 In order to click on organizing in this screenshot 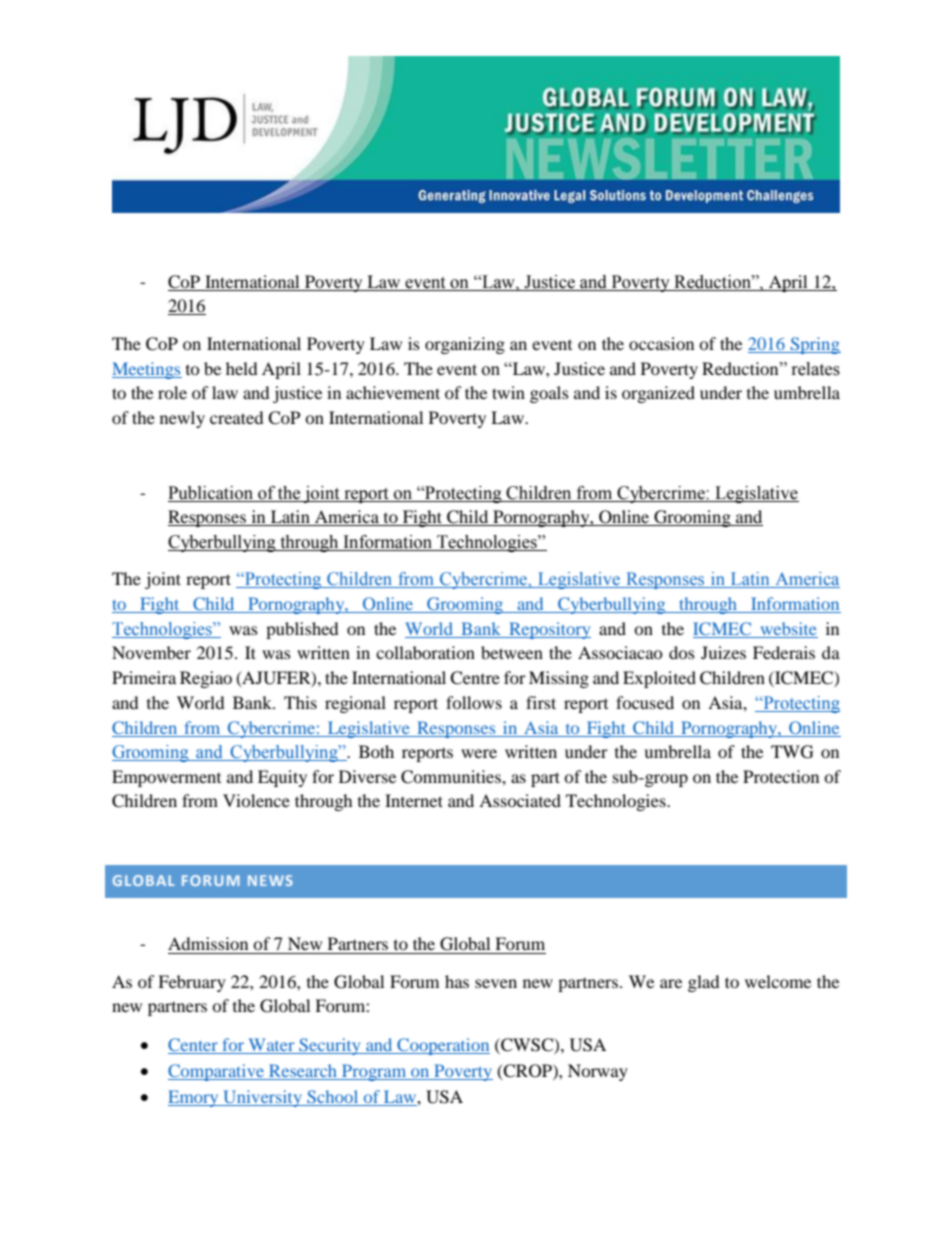, I will do `click(465, 345)`.
